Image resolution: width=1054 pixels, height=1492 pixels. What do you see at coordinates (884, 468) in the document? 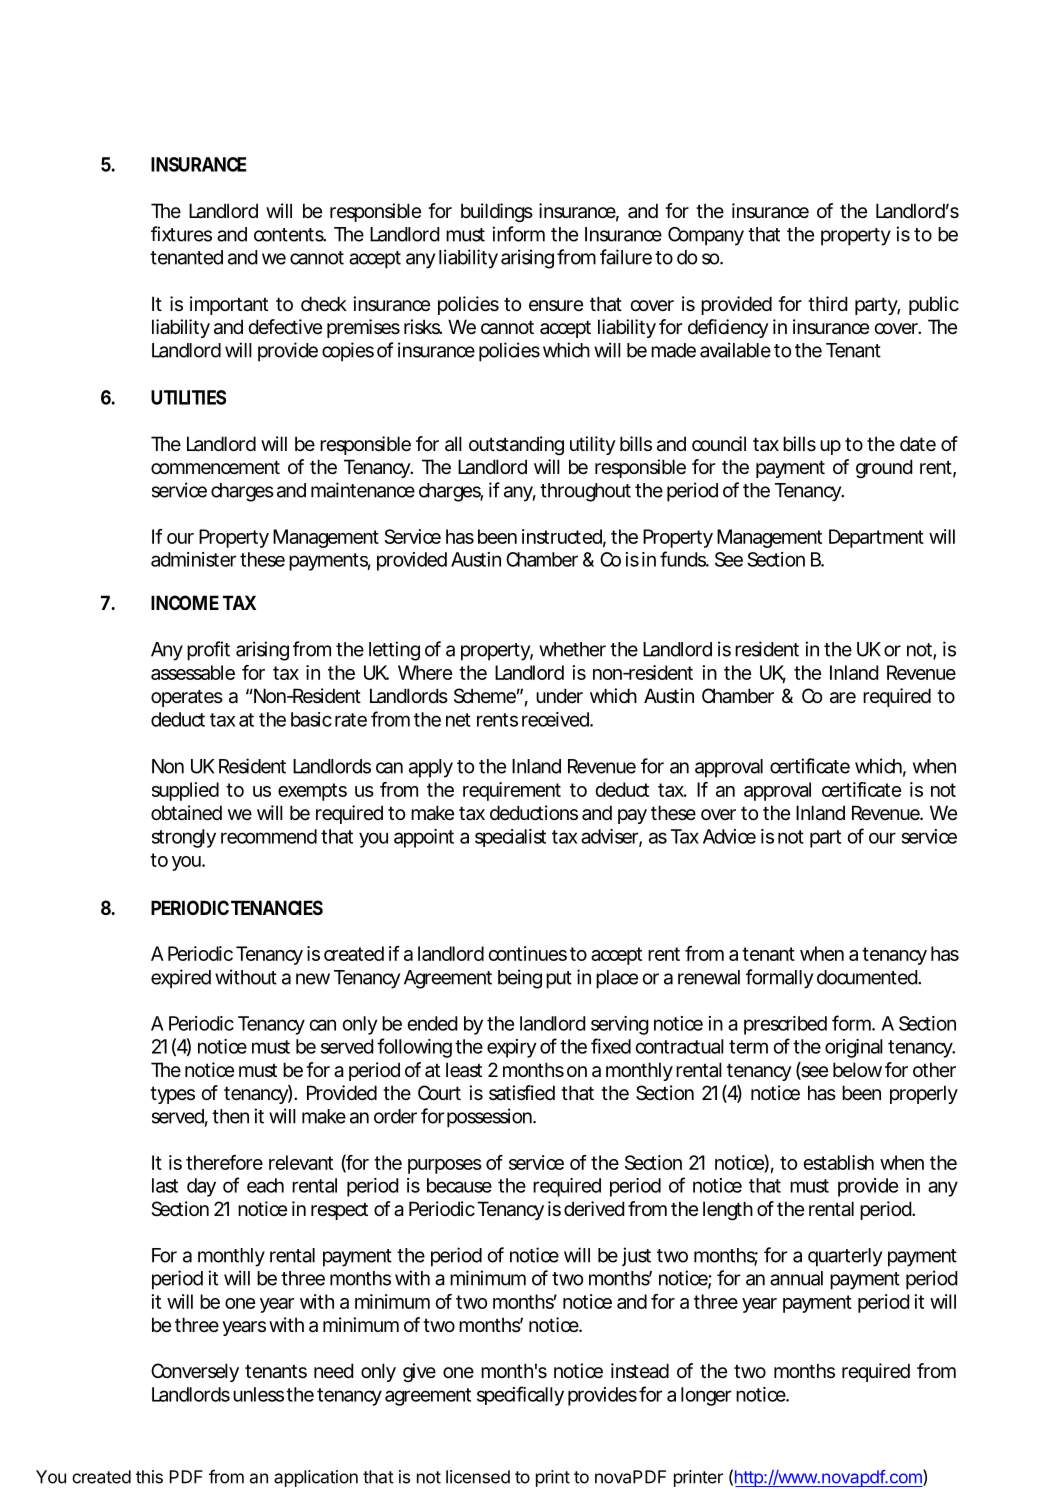
I see `ground` at bounding box center [884, 468].
